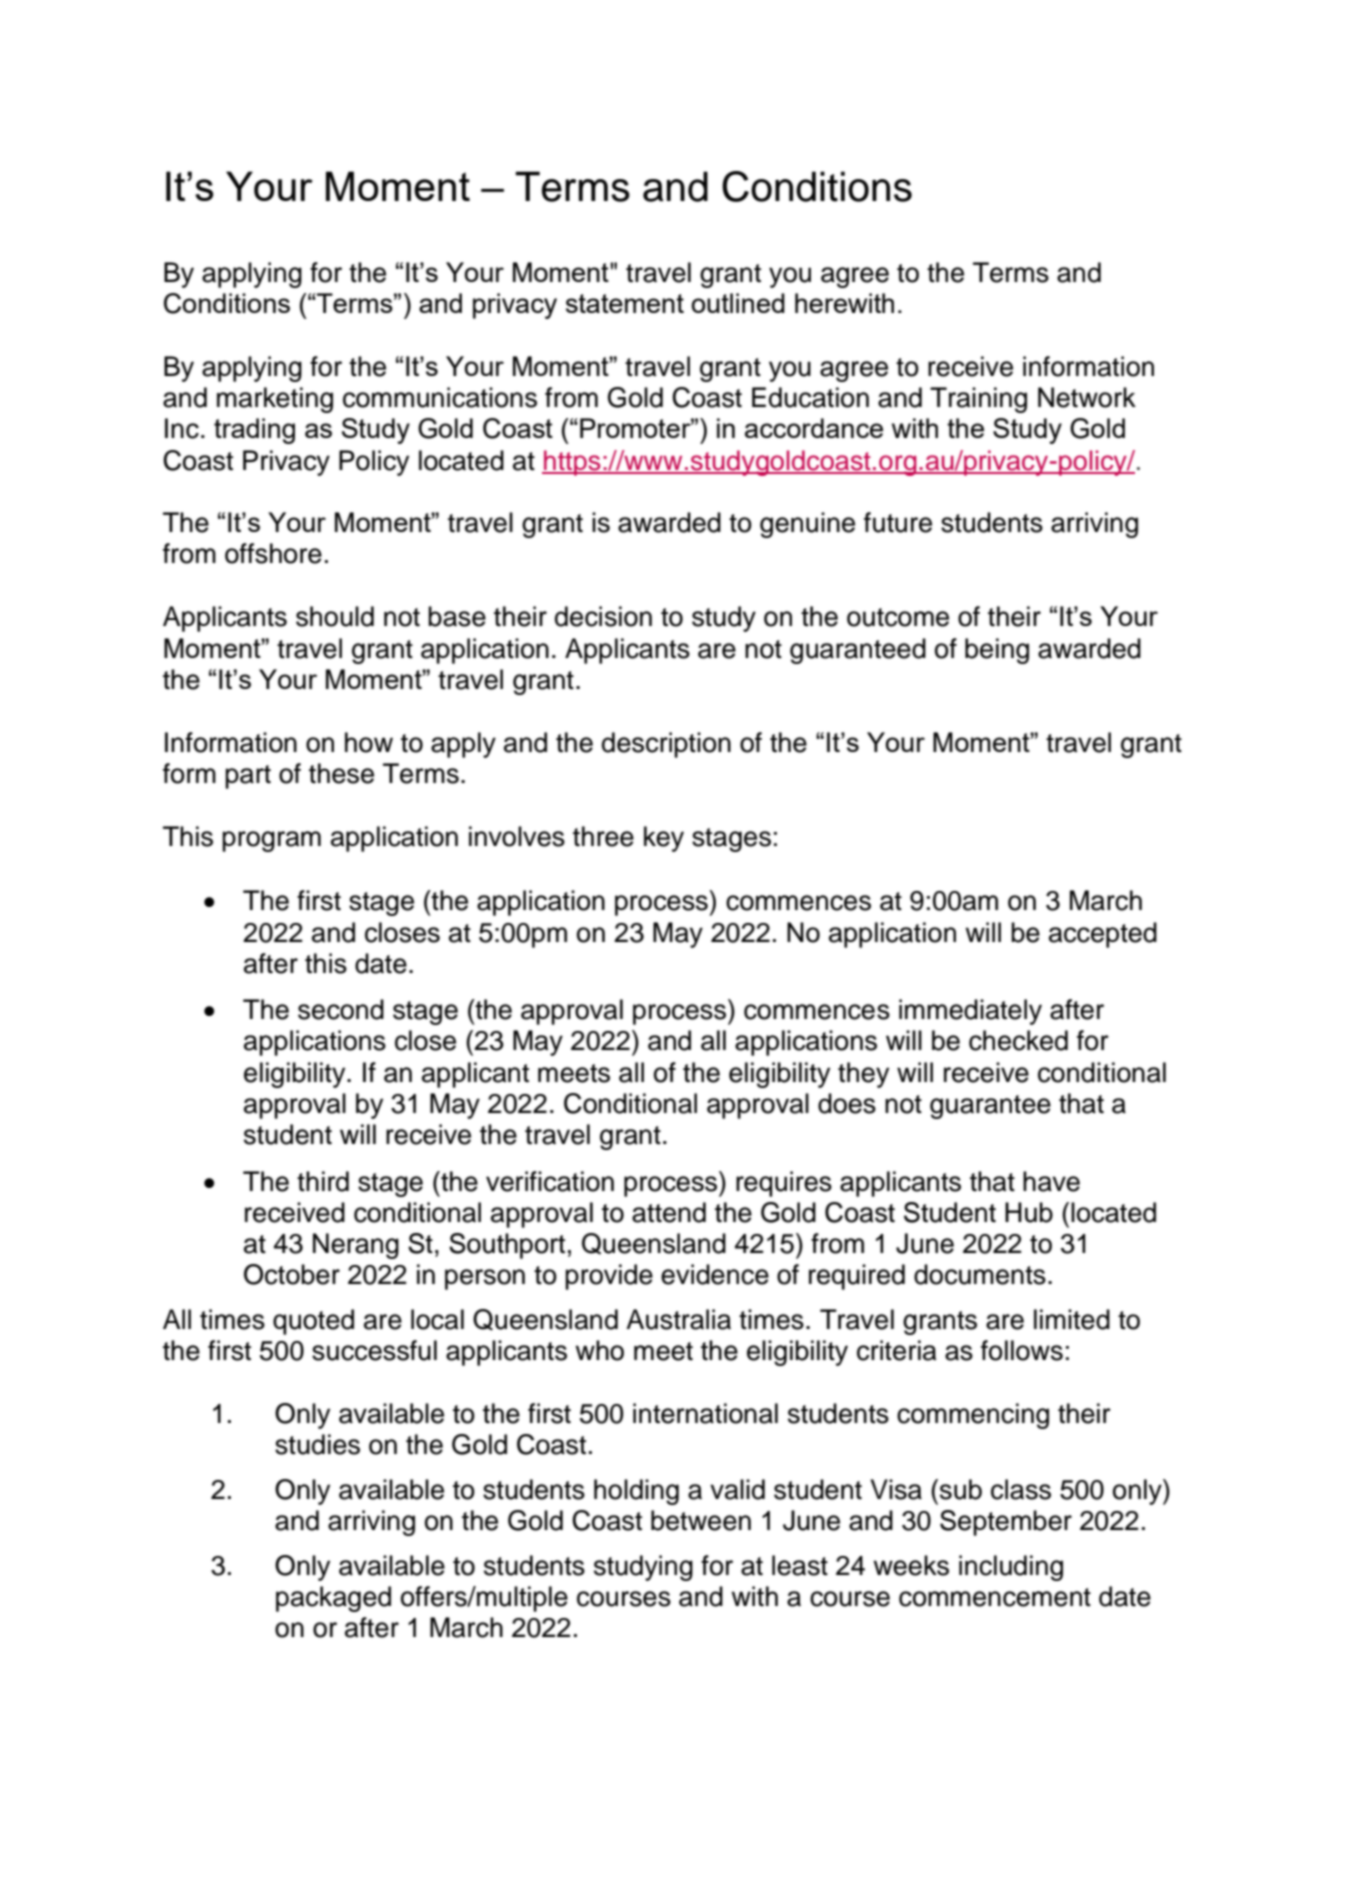 Image resolution: width=1345 pixels, height=1903 pixels. I want to click on immediately, so click(970, 1012).
